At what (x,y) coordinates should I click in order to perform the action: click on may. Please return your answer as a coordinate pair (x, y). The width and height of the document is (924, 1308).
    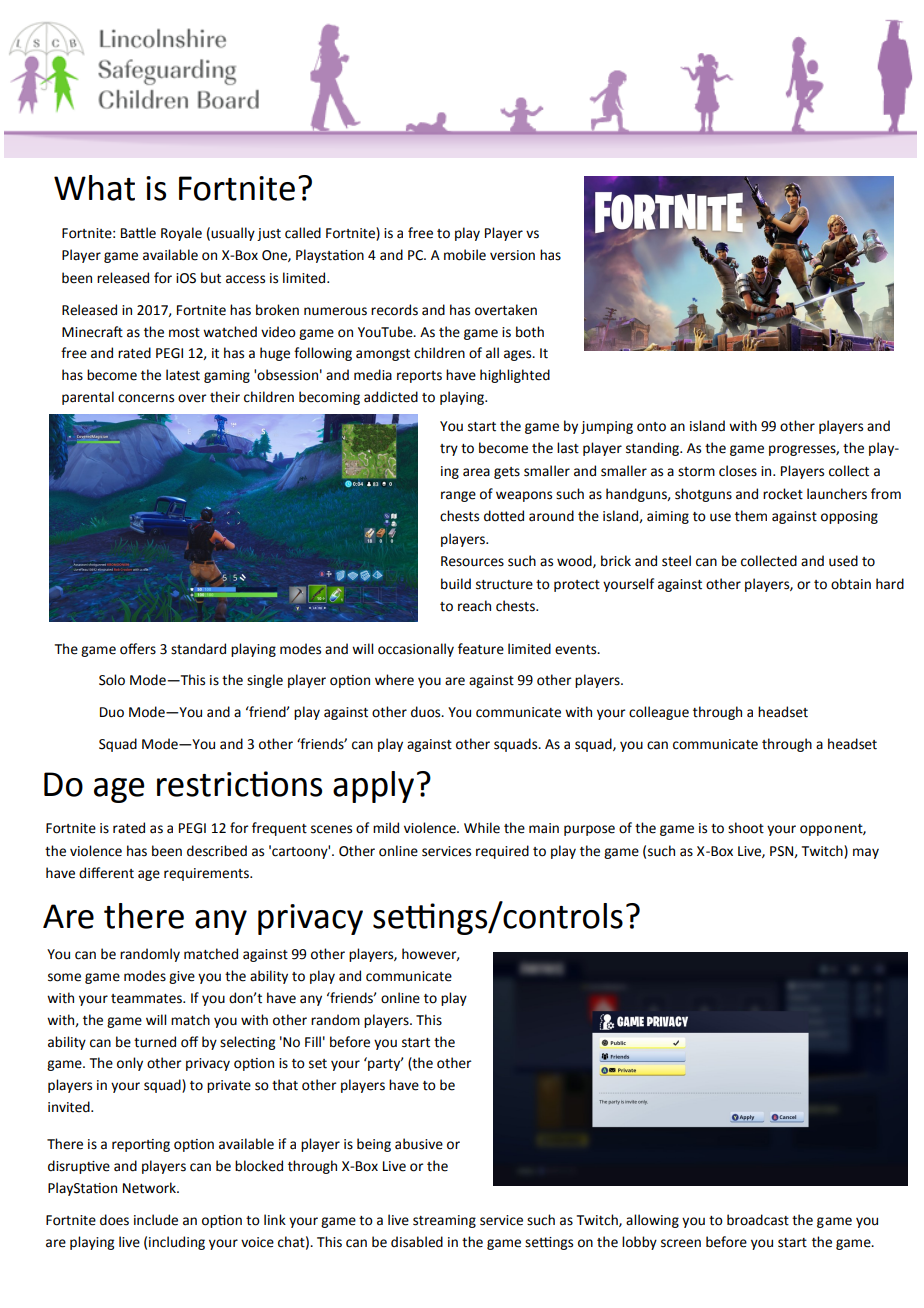
    Looking at the image, I should click on (866, 853).
